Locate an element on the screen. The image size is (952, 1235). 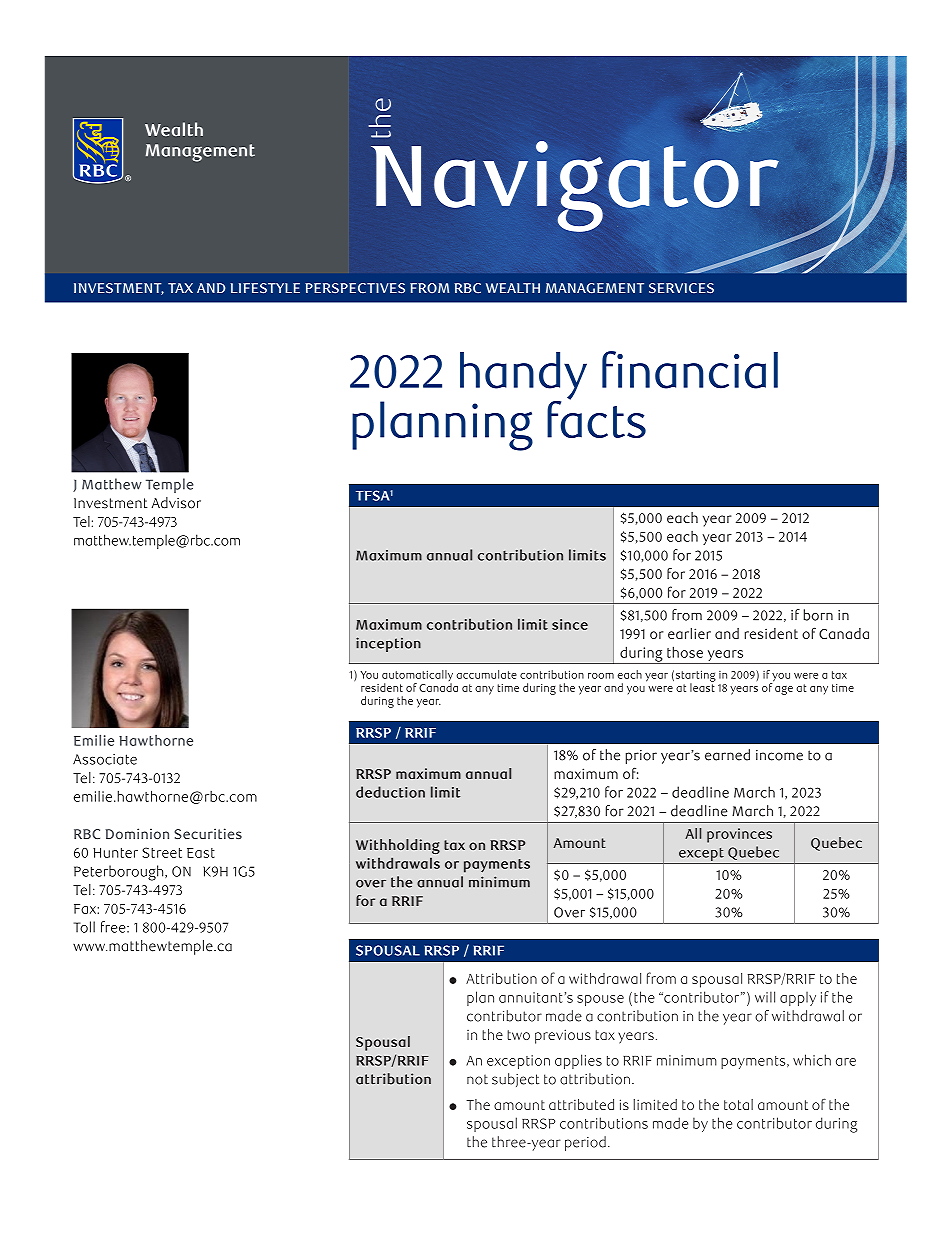
Street is located at coordinates (162, 852).
